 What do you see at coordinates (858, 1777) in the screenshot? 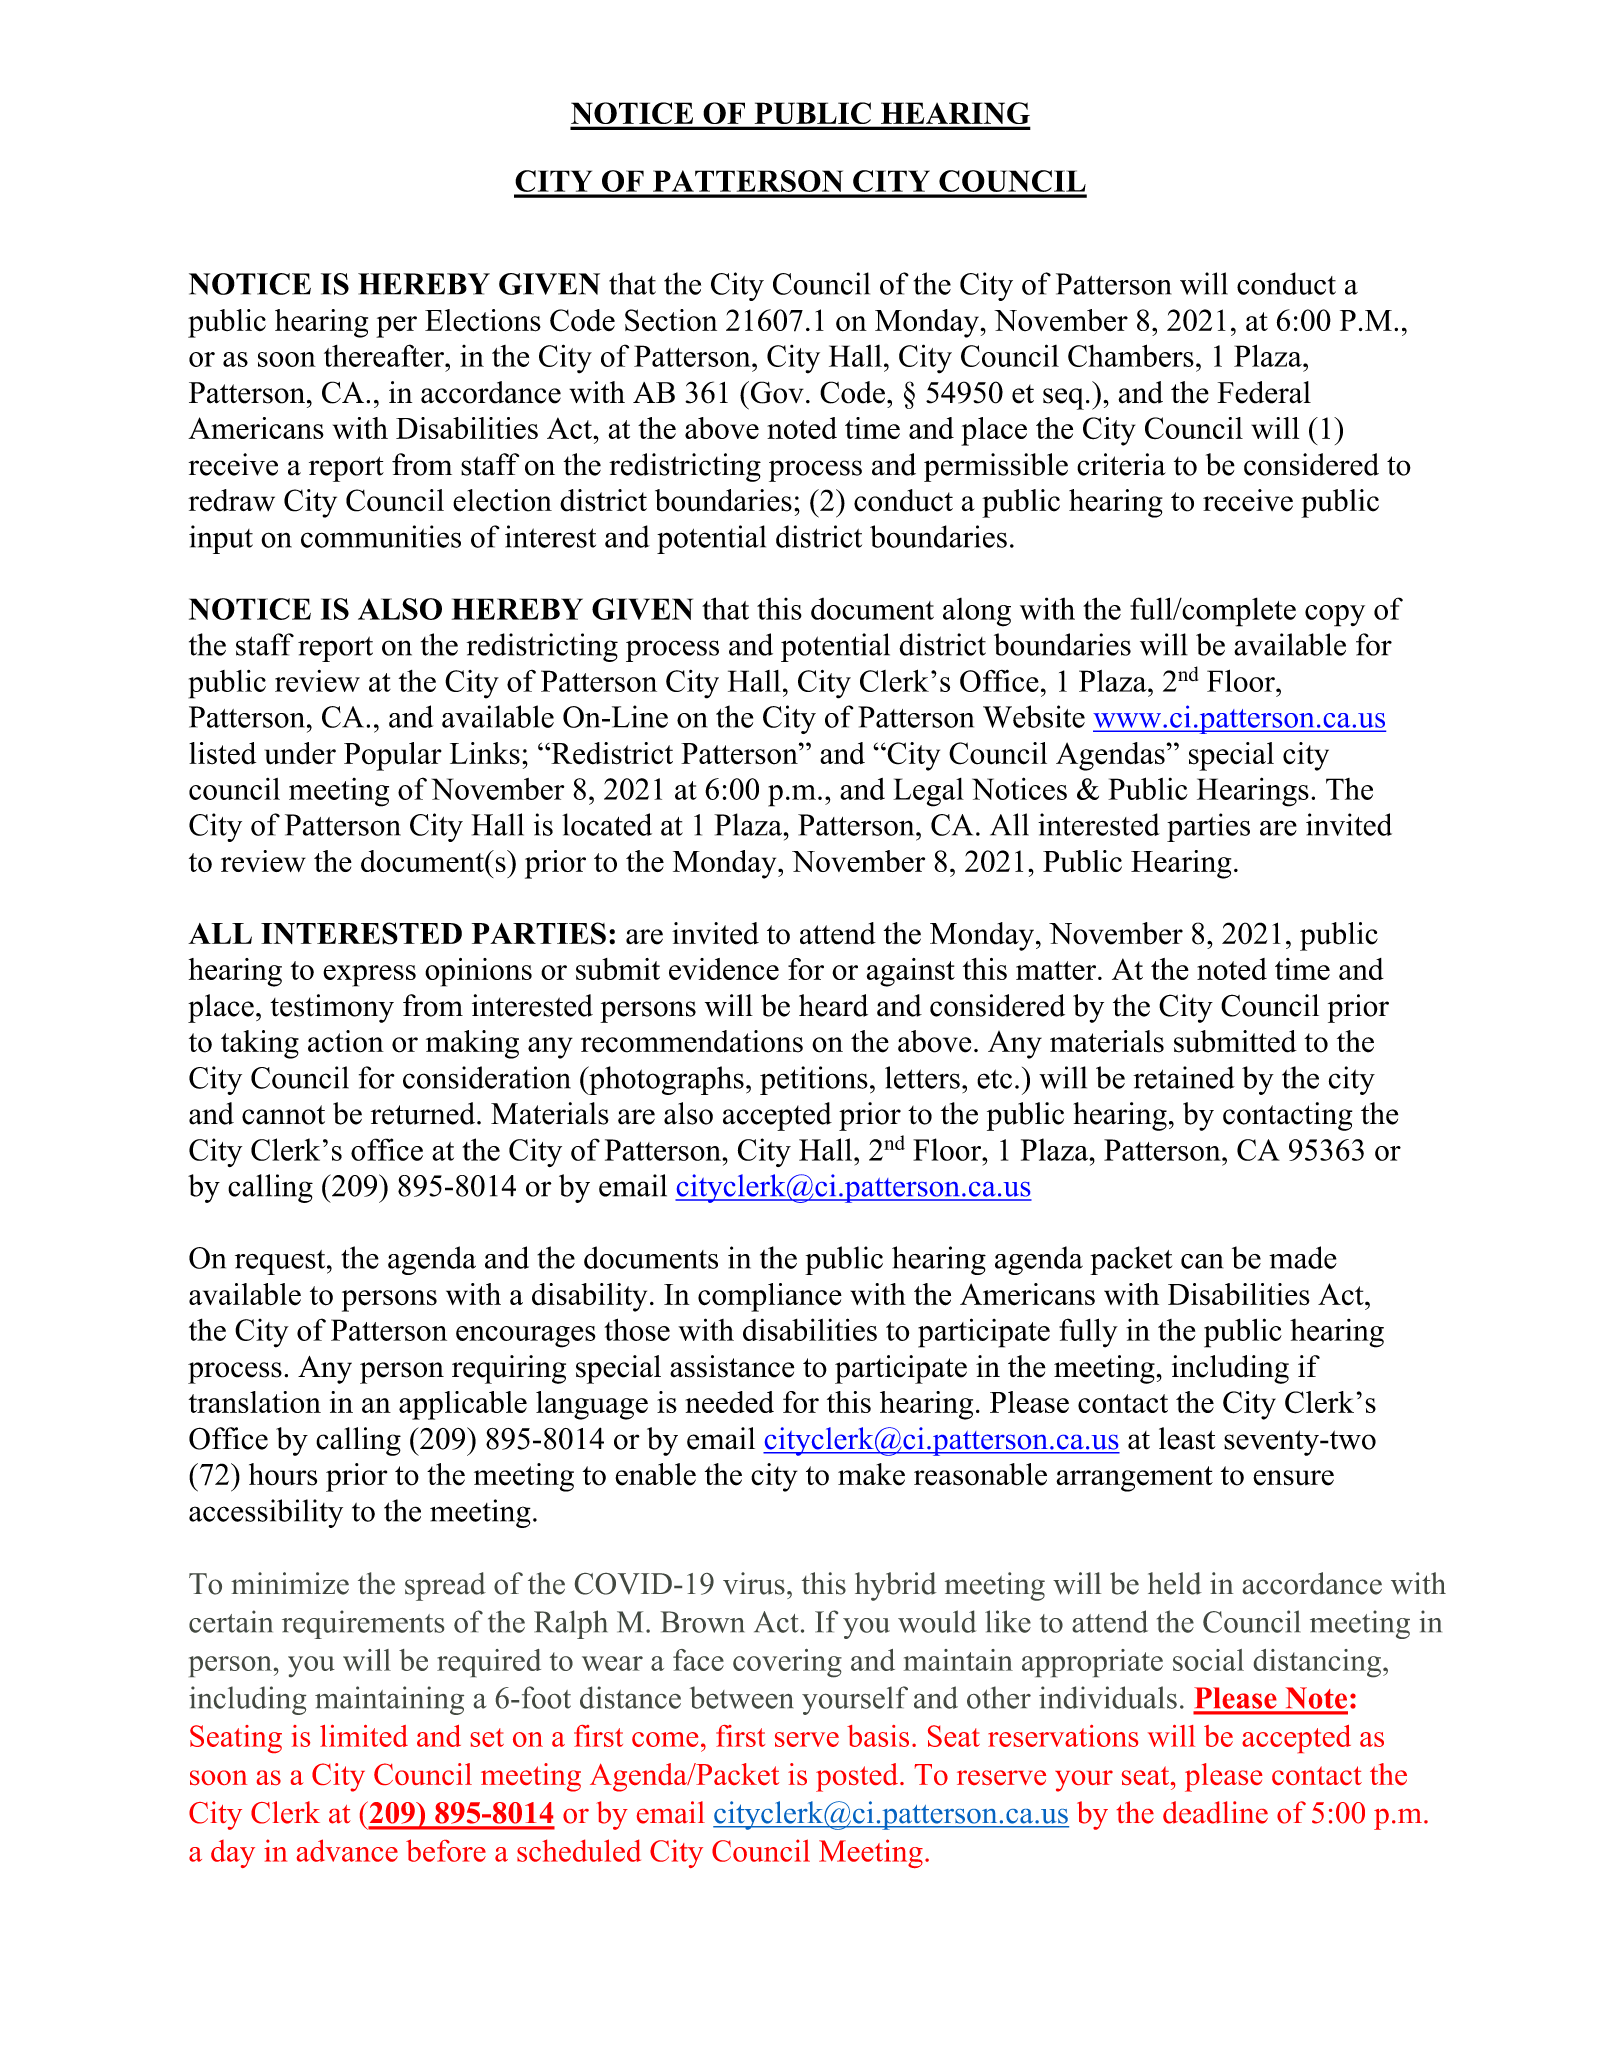
I see `posted` at bounding box center [858, 1777].
